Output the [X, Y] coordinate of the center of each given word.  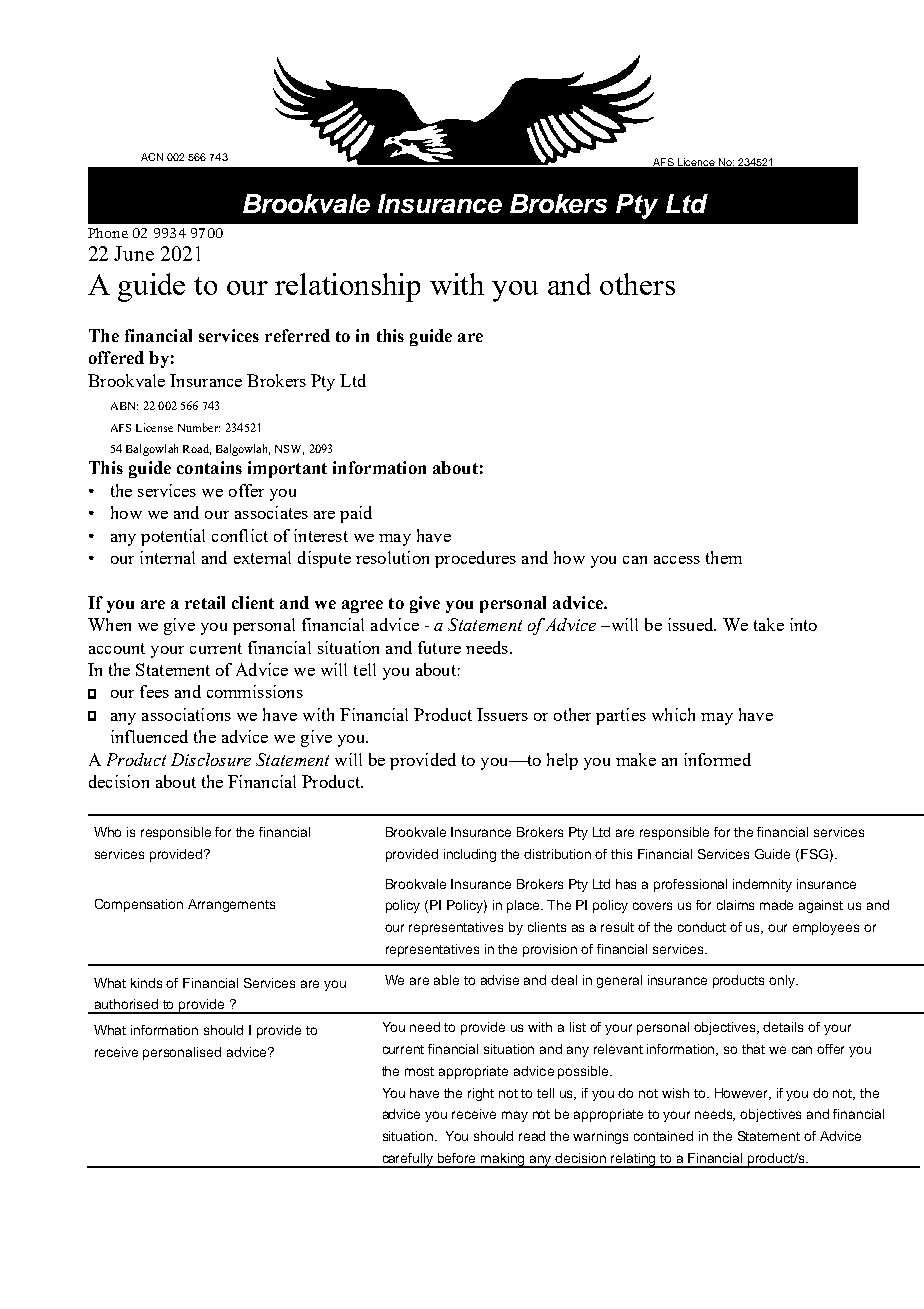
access [677, 560]
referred [297, 335]
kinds [146, 983]
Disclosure [211, 759]
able [446, 980]
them [724, 557]
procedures [475, 559]
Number [199, 427]
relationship [347, 287]
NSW [289, 450]
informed [717, 759]
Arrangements [231, 905]
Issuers [502, 714]
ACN [152, 157]
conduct [702, 927]
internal [167, 557]
